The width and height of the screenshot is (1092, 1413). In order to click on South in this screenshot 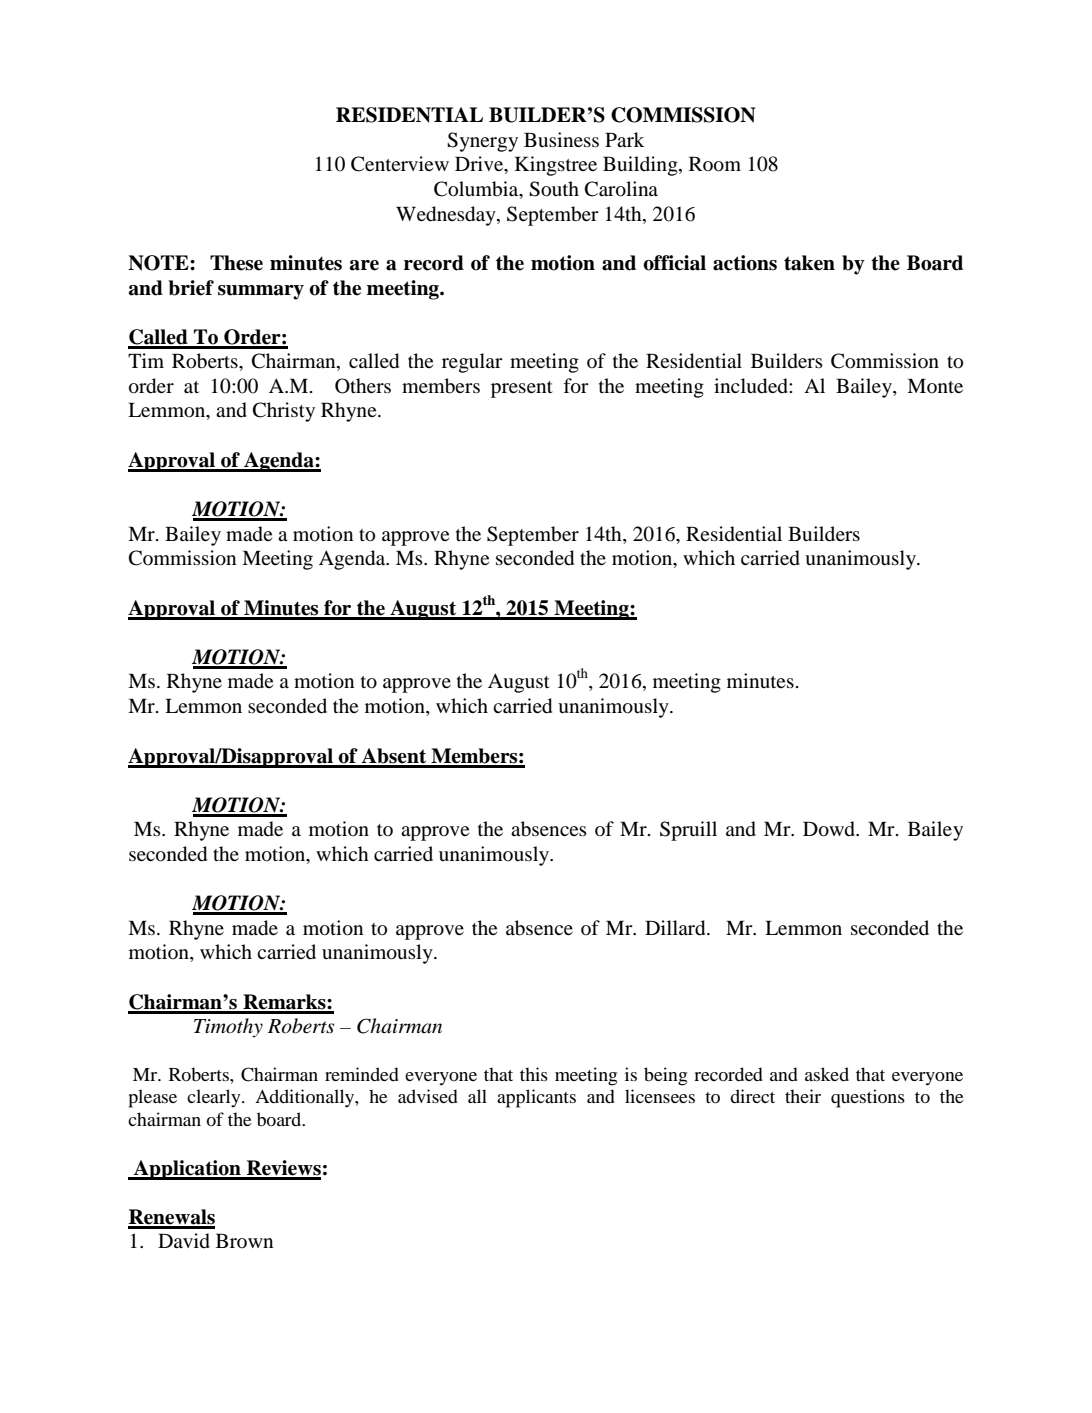, I will do `click(554, 189)`.
